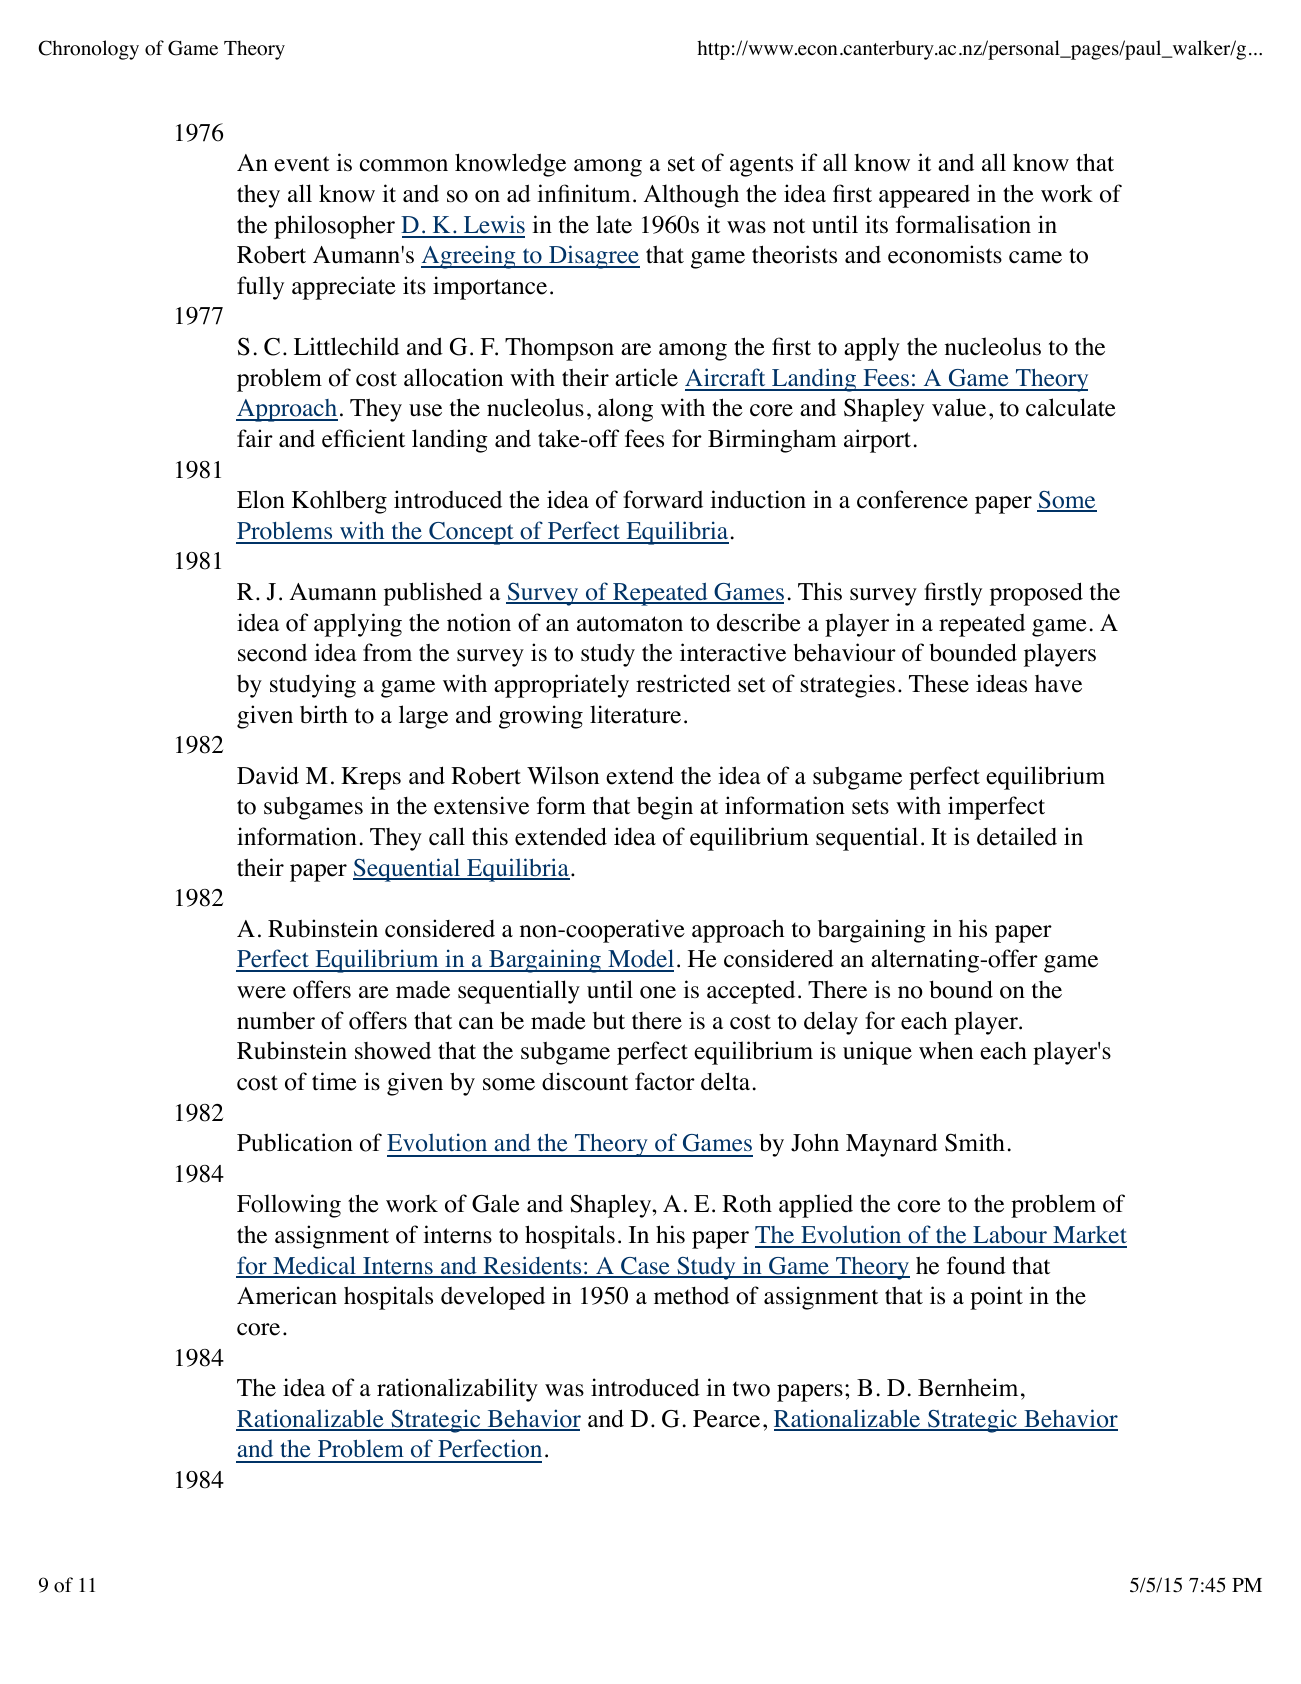  I want to click on infinitum, so click(584, 193).
